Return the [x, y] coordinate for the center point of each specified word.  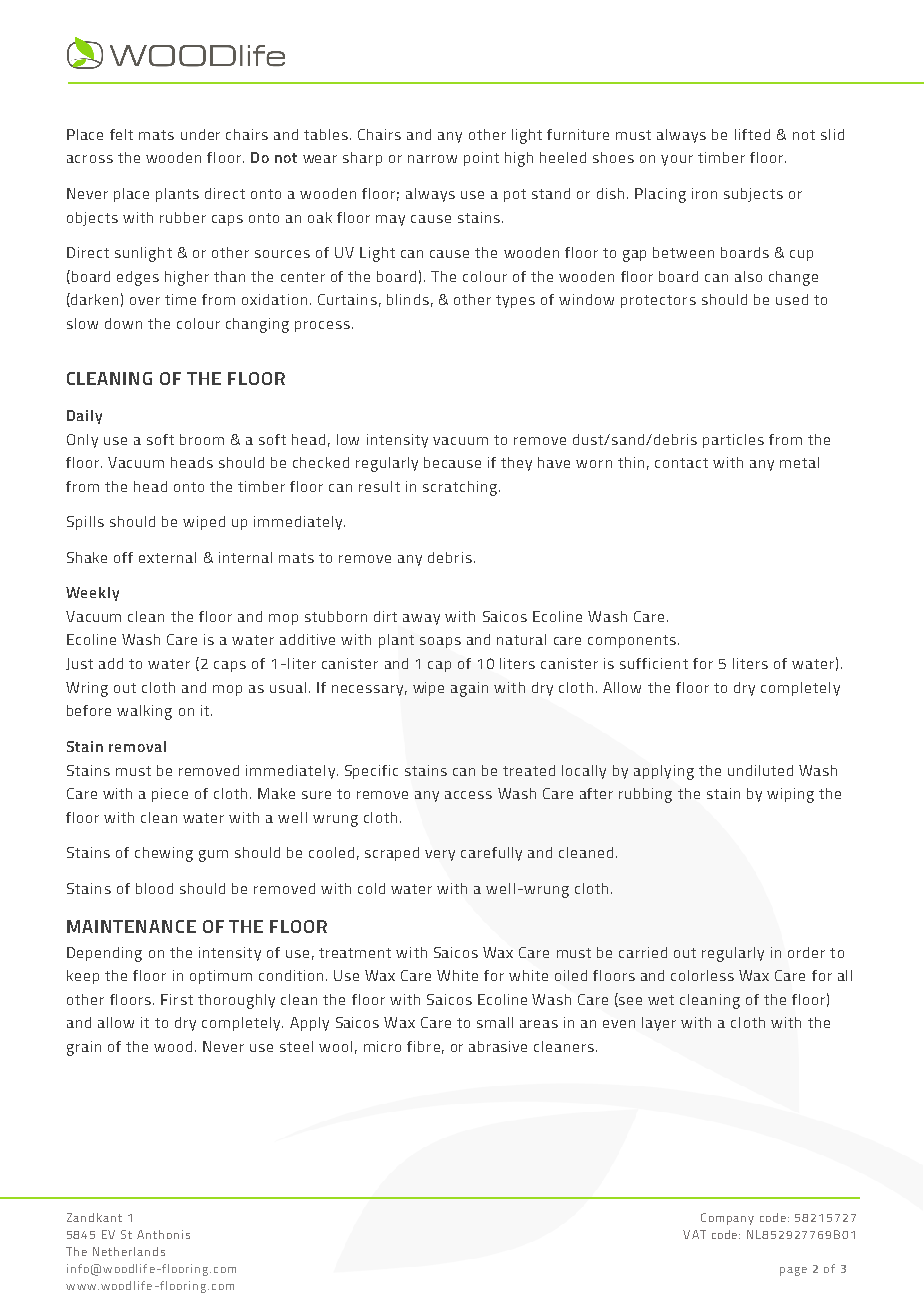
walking [144, 712]
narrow [432, 159]
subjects [753, 195]
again [469, 689]
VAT [694, 1234]
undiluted [760, 770]
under [200, 134]
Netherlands [129, 1251]
